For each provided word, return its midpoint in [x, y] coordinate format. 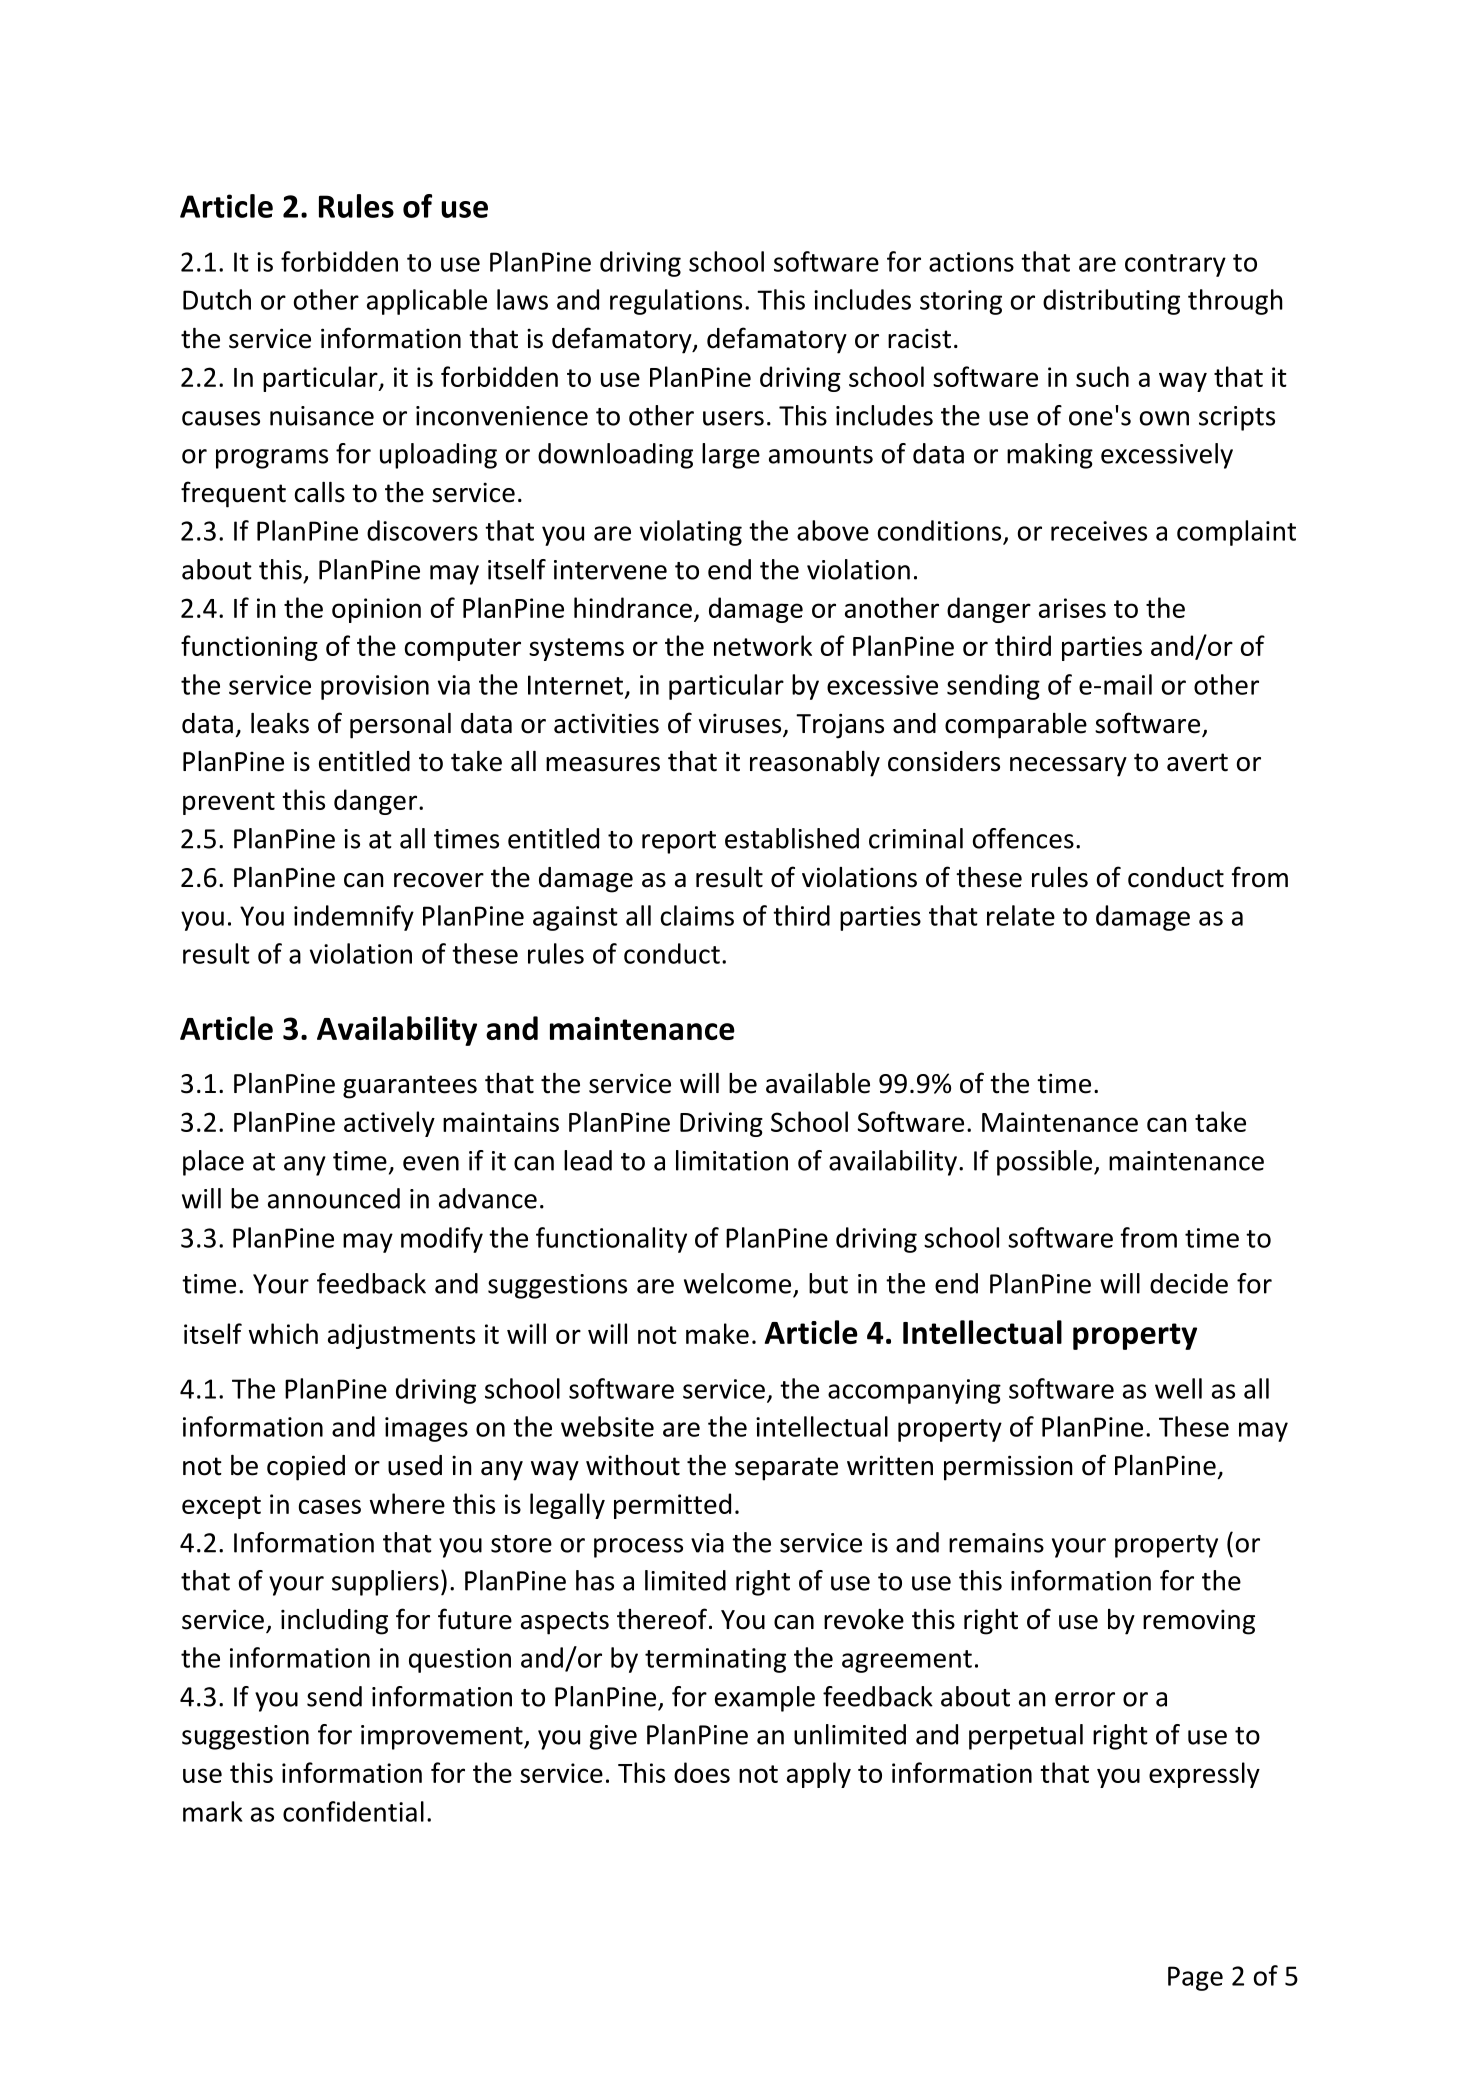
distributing [1111, 302]
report [679, 842]
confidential [353, 1811]
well [1178, 1388]
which [283, 1333]
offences [1023, 838]
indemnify [354, 918]
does [702, 1772]
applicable [427, 302]
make [717, 1333]
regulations [676, 302]
